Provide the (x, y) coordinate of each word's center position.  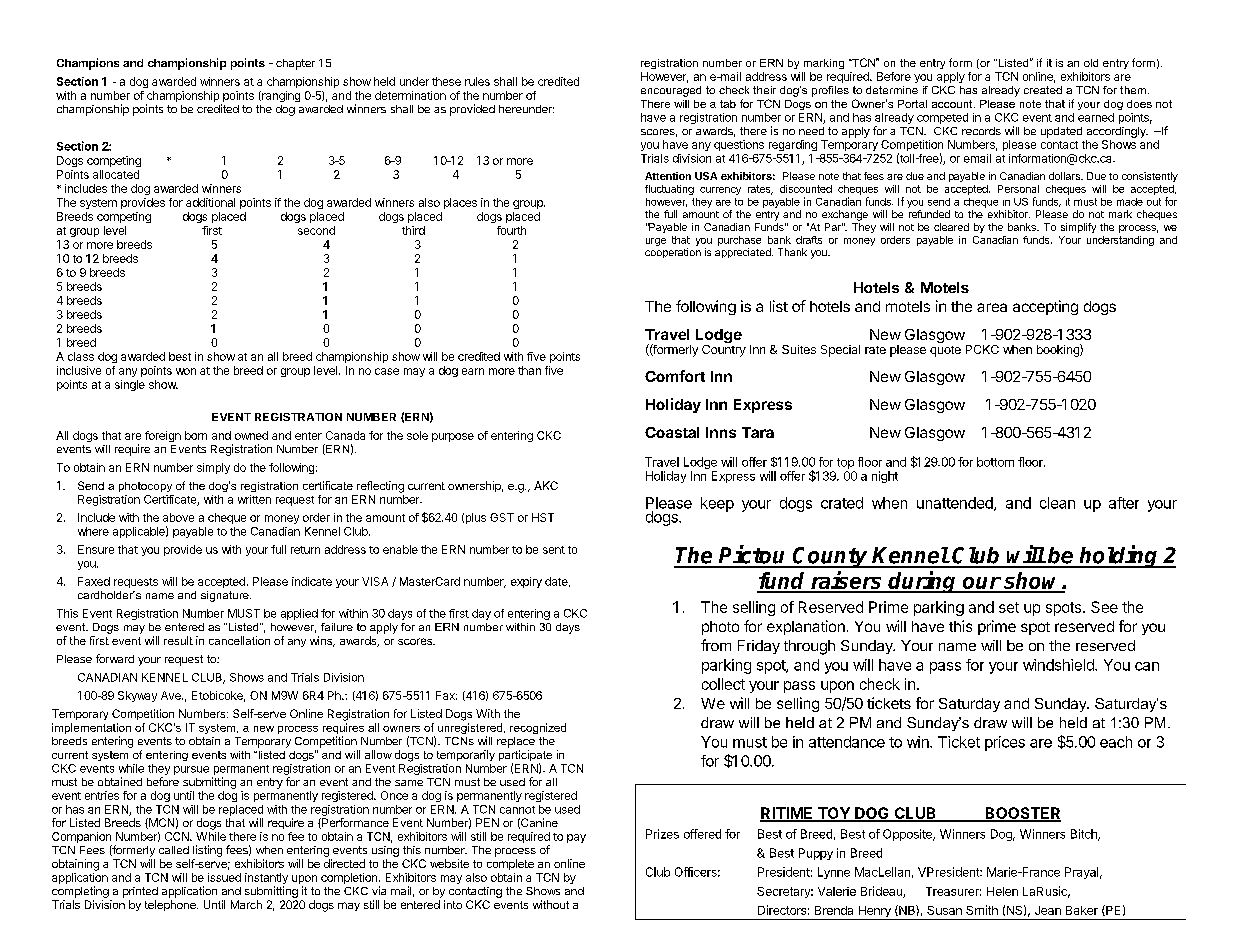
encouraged (671, 91)
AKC (546, 485)
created (1043, 90)
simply (213, 468)
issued (224, 877)
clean (1057, 503)
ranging (280, 96)
